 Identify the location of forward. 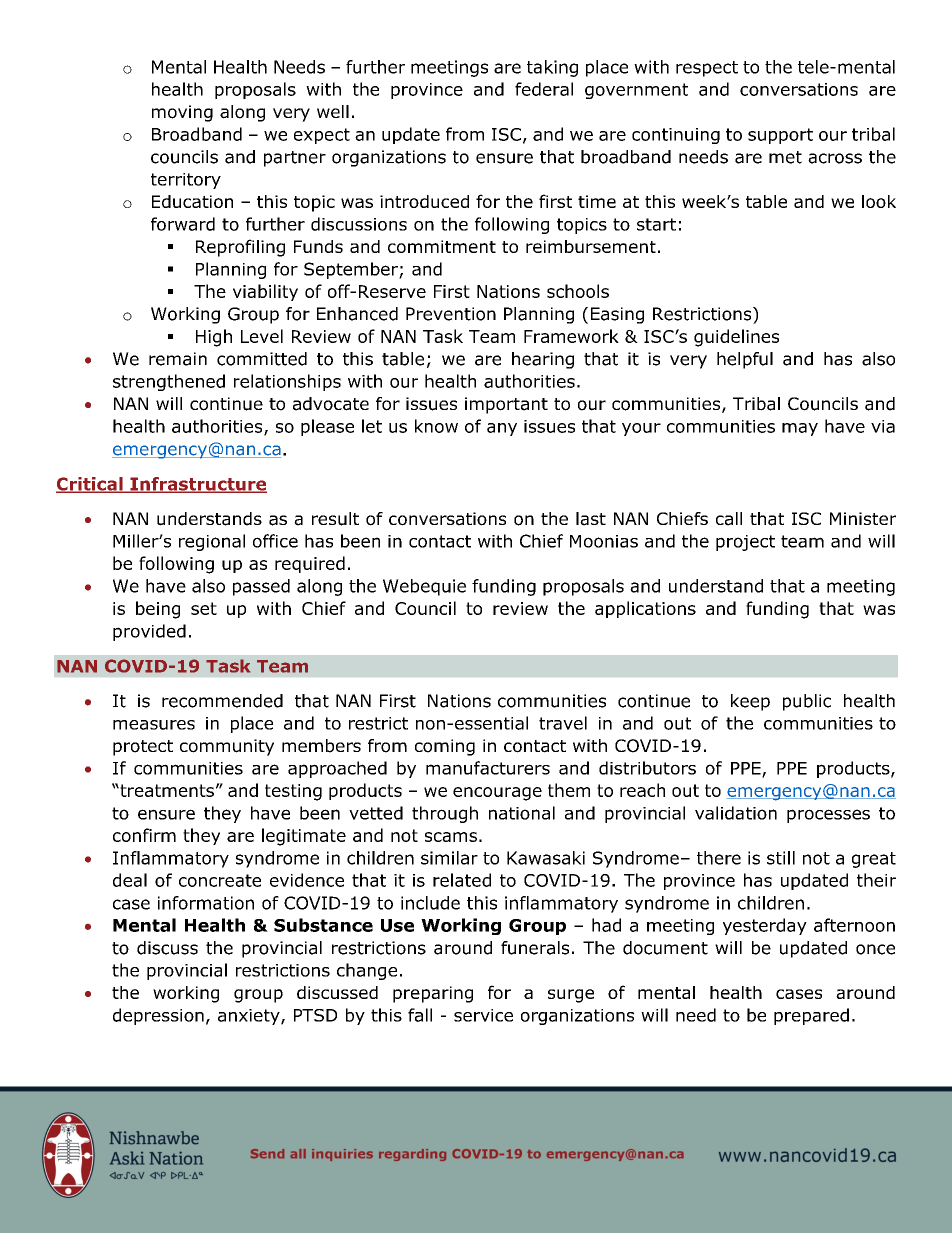
(183, 224).
